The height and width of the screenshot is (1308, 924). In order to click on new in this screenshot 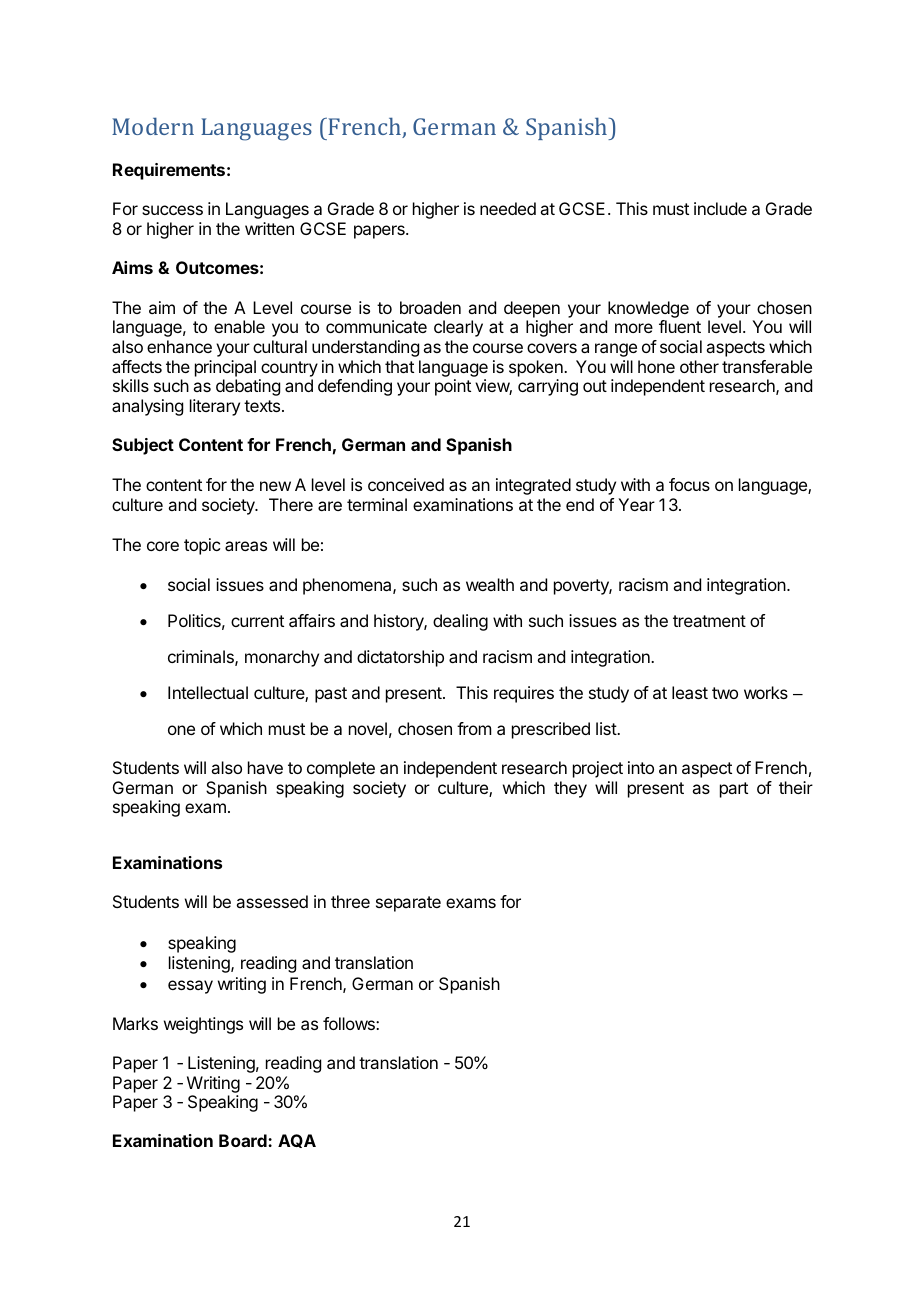, I will do `click(275, 486)`.
